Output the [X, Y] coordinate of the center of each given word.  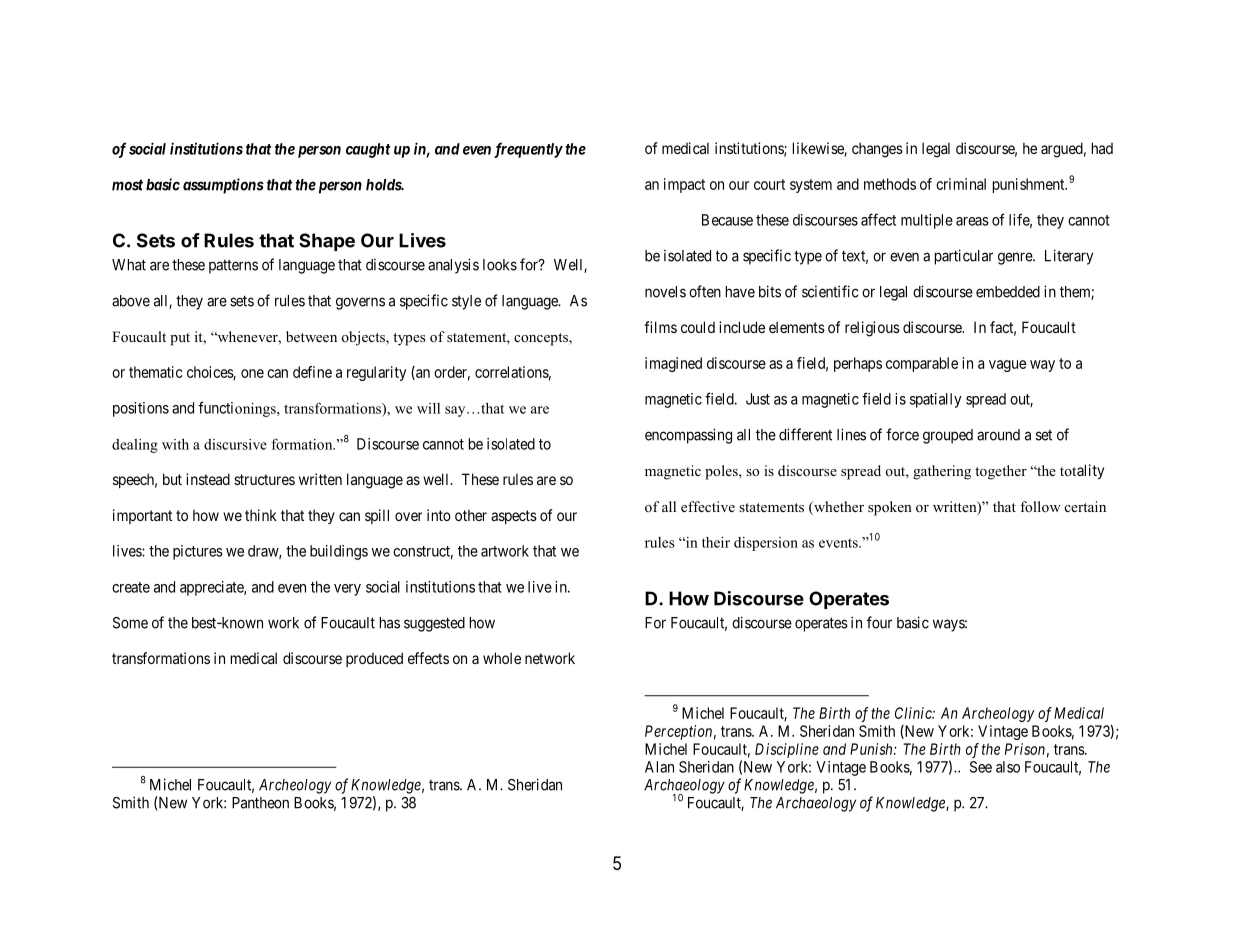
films [660, 327]
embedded [1008, 292]
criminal [961, 184]
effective [708, 506]
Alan [659, 767]
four [879, 622]
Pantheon [260, 803]
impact [684, 185]
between [311, 336]
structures [264, 479]
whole [502, 658]
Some [130, 623]
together [1001, 472]
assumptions [223, 186]
